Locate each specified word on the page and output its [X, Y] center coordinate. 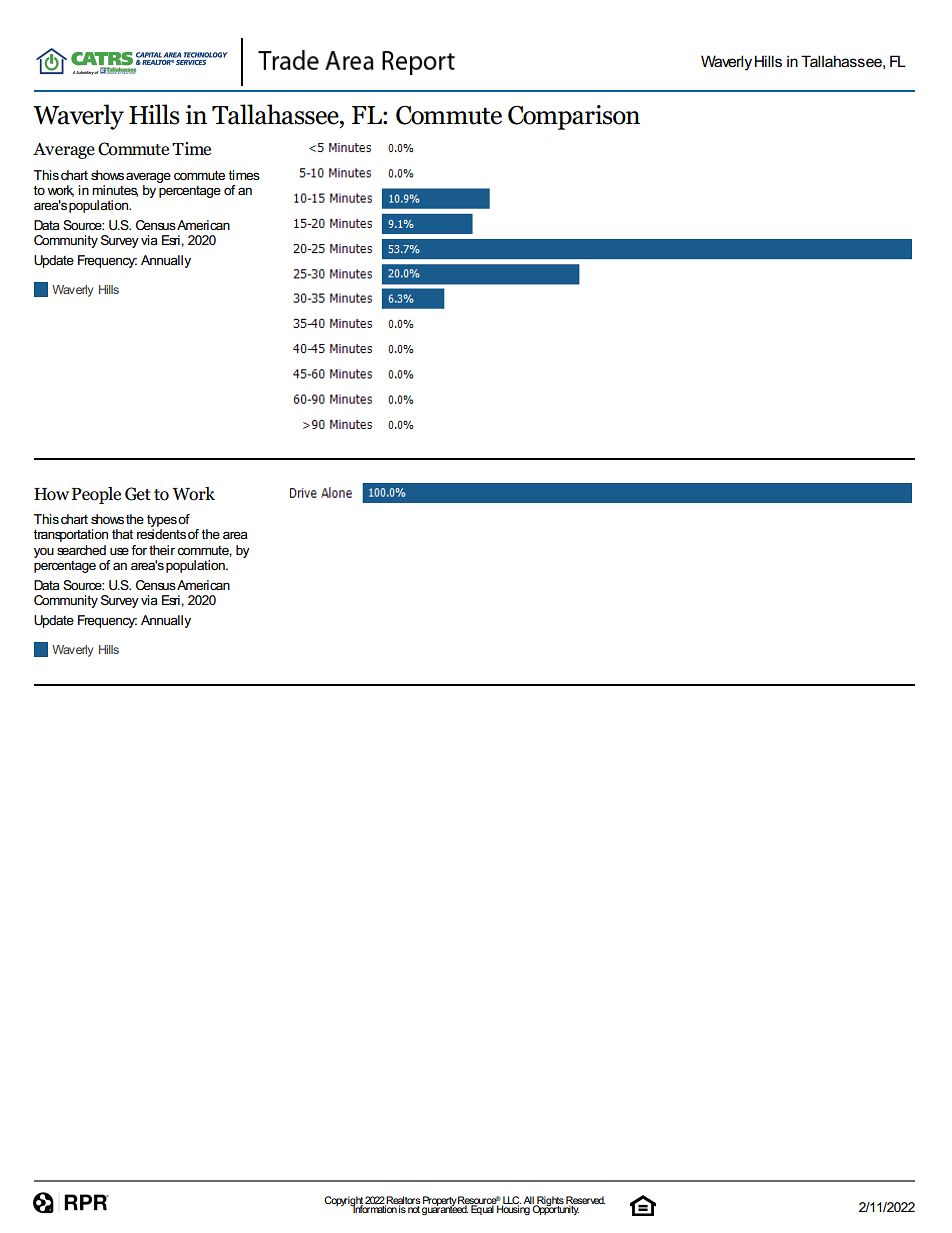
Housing [513, 1209]
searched [81, 550]
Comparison [574, 117]
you [44, 552]
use [119, 551]
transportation [71, 535]
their [162, 550]
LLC [511, 1201]
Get [138, 494]
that [122, 534]
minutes [115, 191]
